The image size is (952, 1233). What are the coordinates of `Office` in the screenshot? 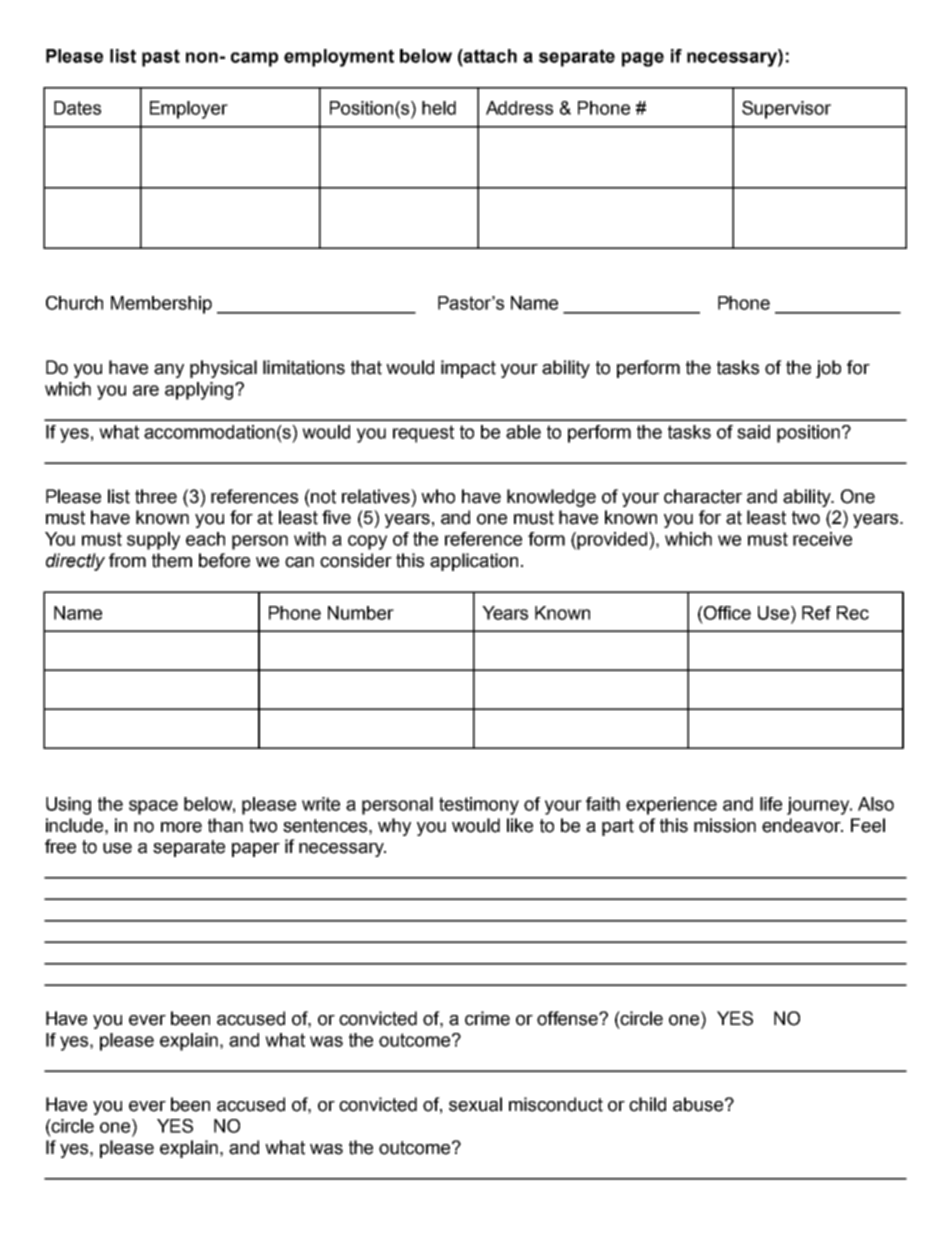 It's located at (726, 613).
